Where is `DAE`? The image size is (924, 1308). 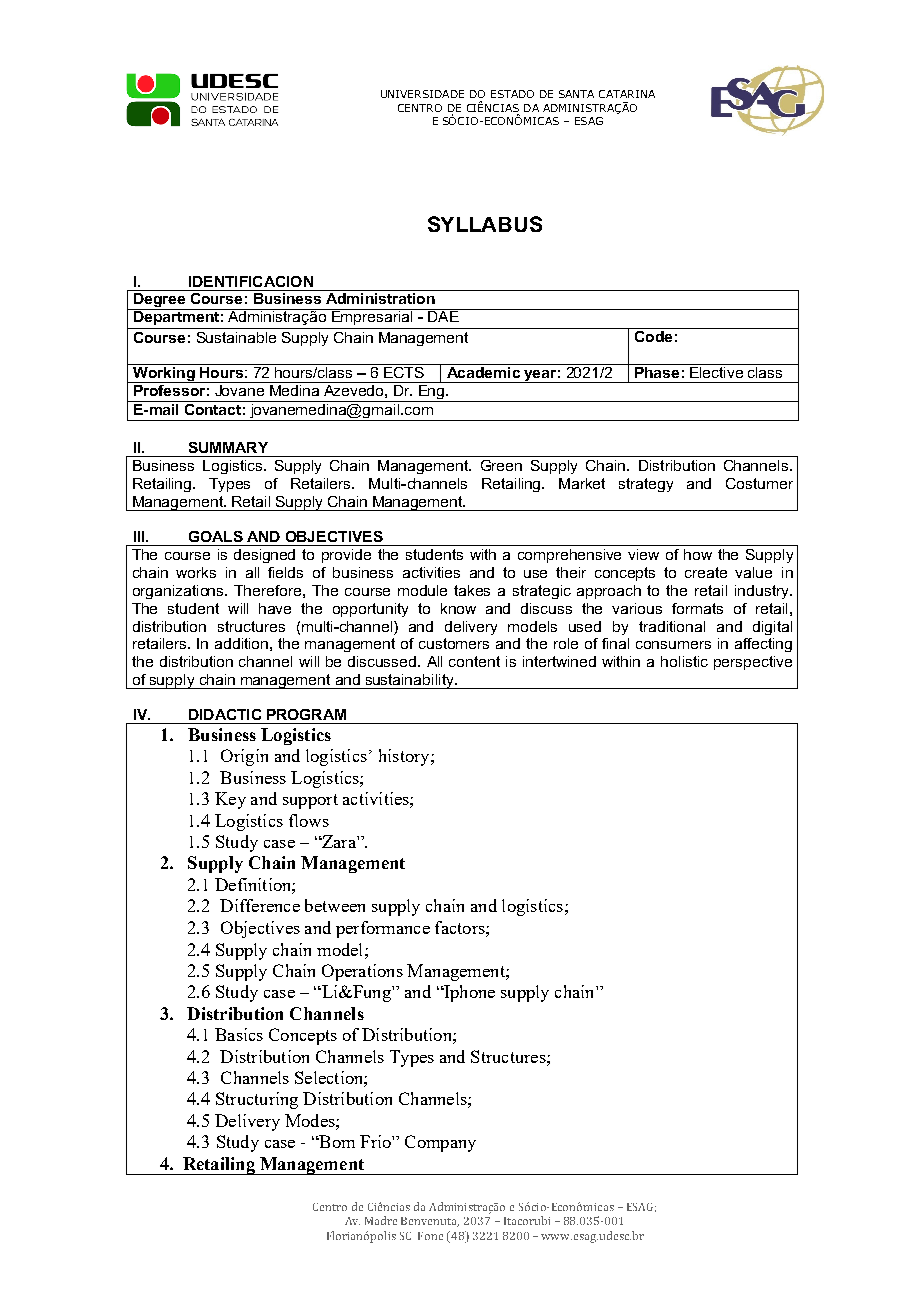 DAE is located at coordinates (443, 315).
